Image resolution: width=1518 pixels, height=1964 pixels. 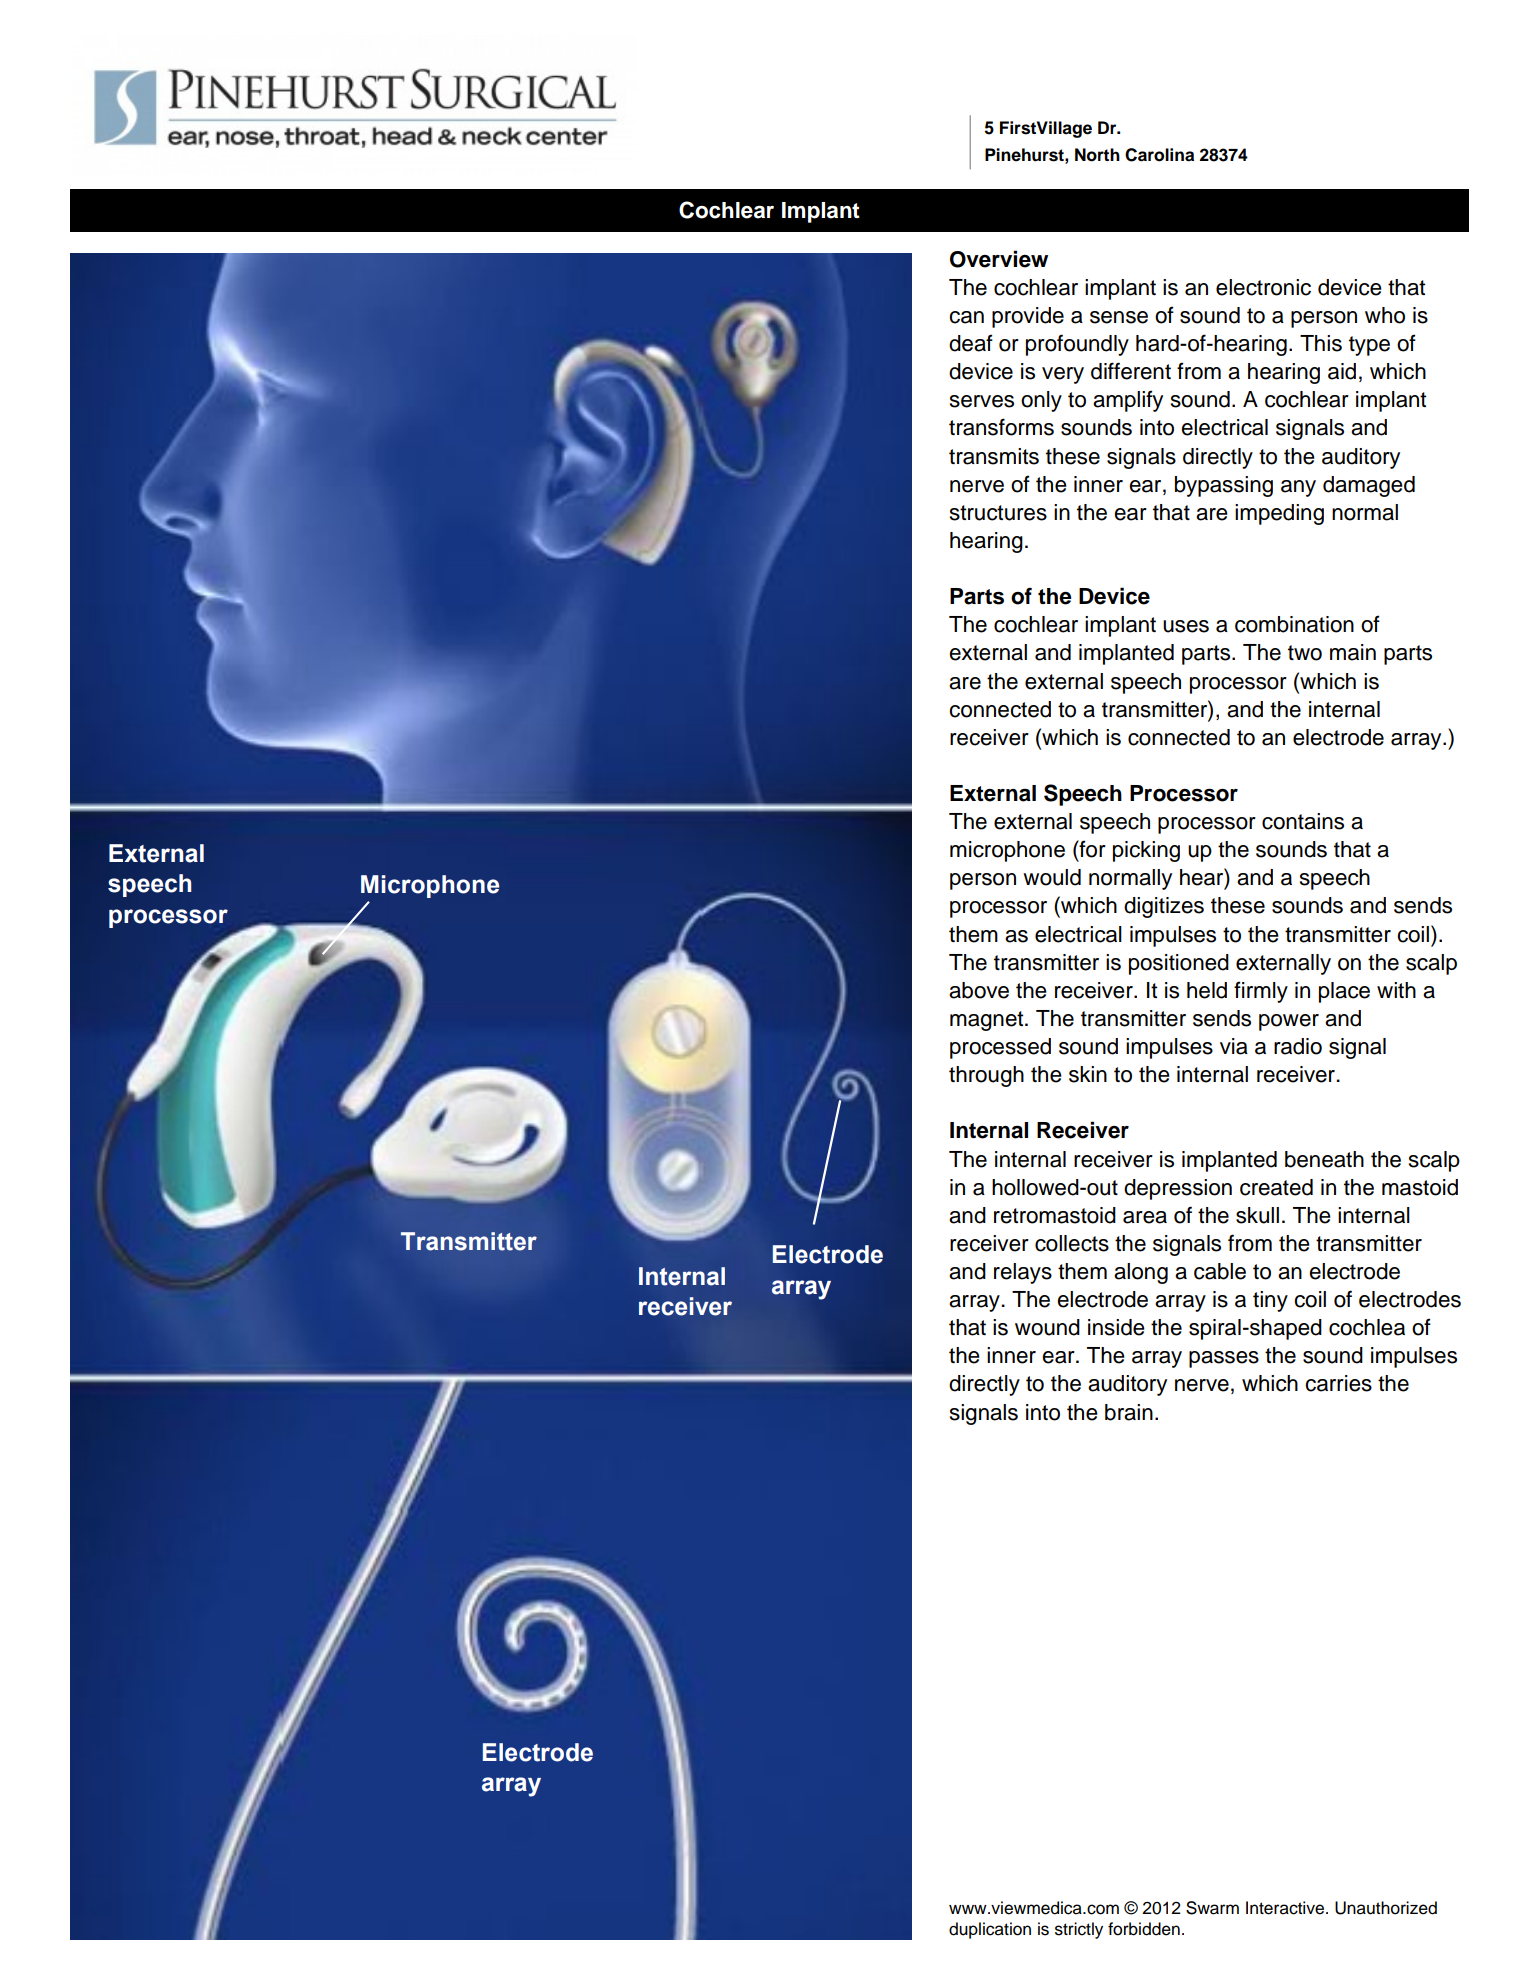 What do you see at coordinates (1047, 1327) in the screenshot?
I see `wound` at bounding box center [1047, 1327].
